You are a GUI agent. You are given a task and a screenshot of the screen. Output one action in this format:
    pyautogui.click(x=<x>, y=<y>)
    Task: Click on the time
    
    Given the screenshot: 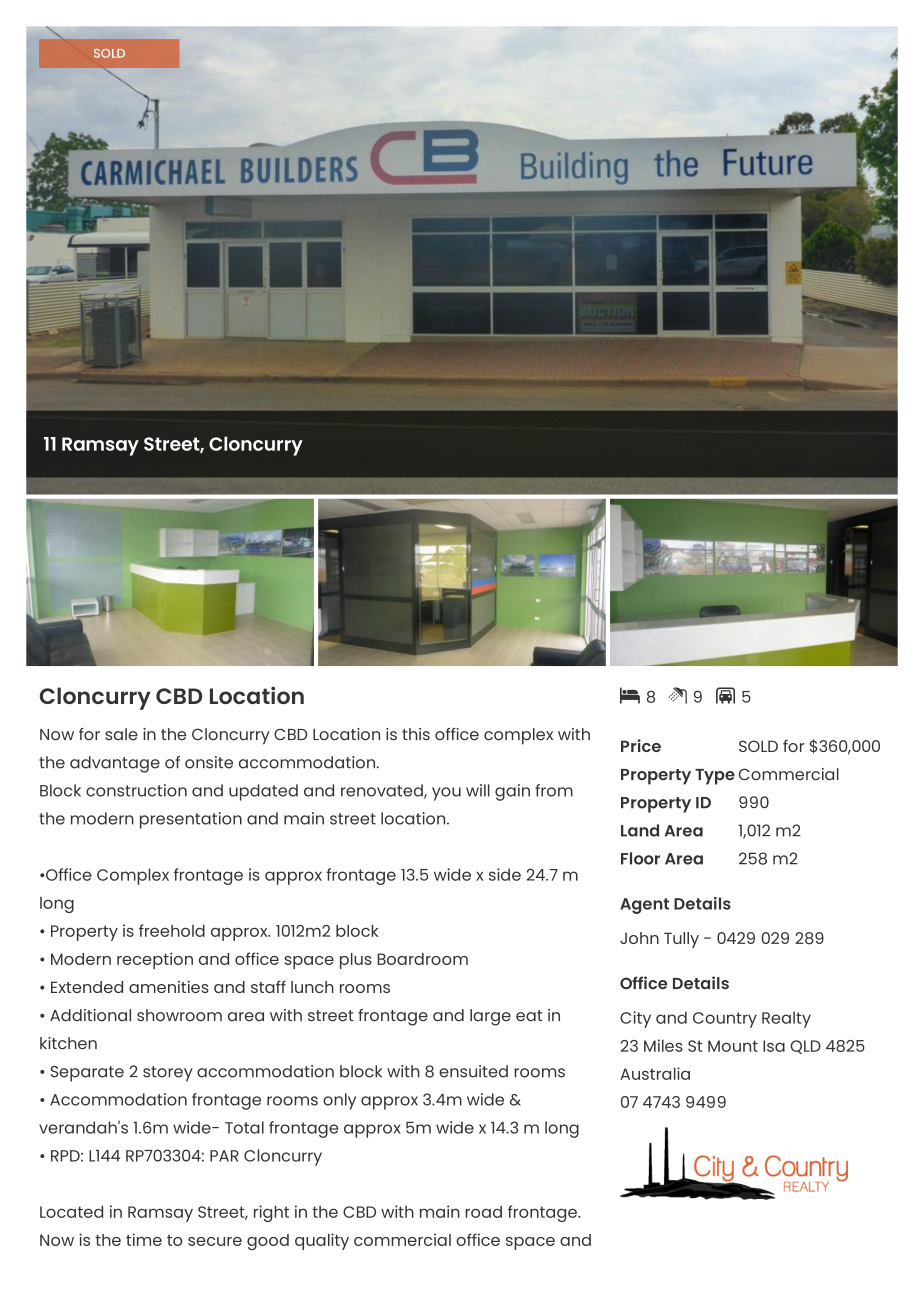 What is the action you would take?
    pyautogui.click(x=144, y=1239)
